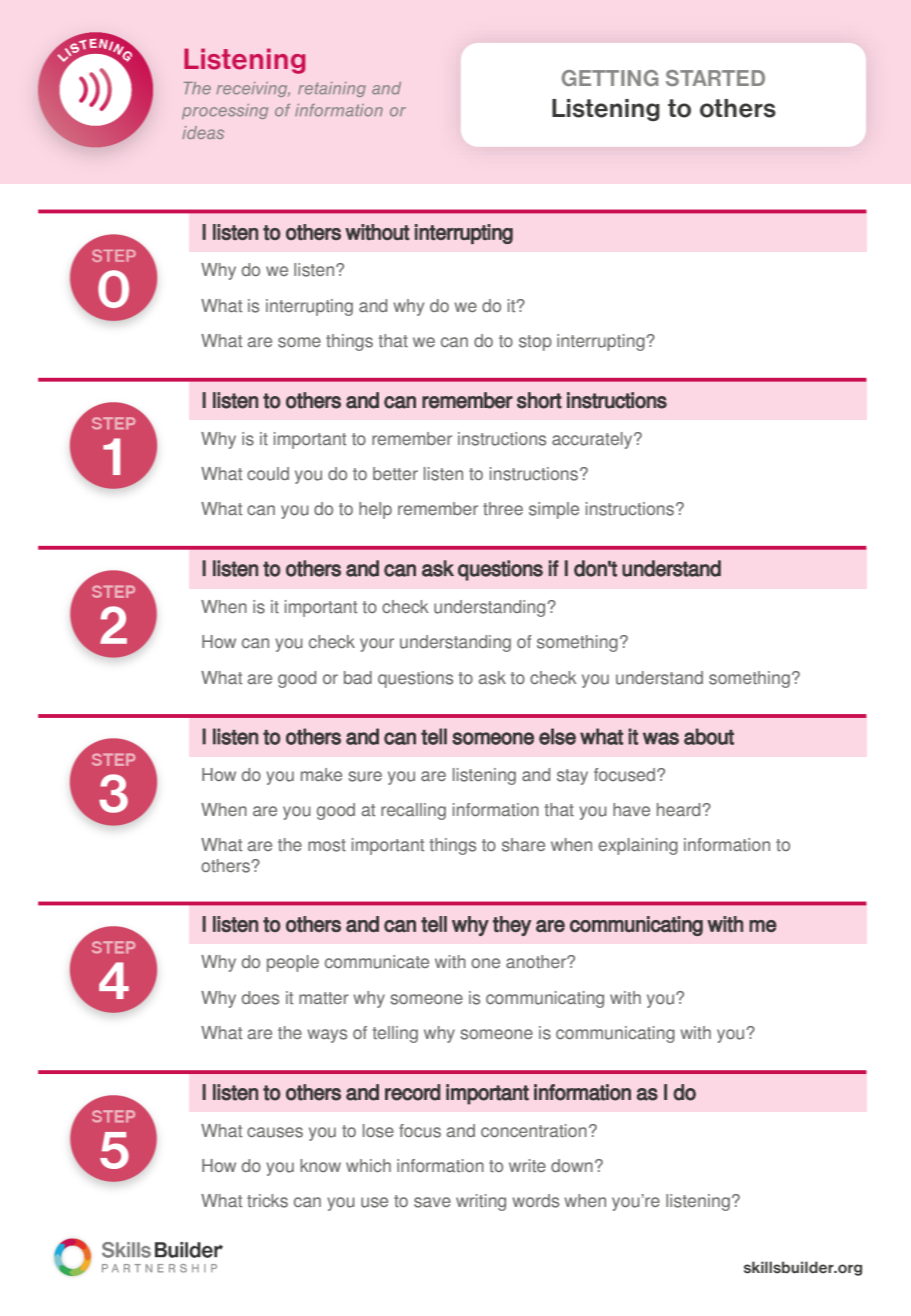 The width and height of the page is (911, 1316). Describe the element at coordinates (557, 736) in the page. I see `else` at that location.
